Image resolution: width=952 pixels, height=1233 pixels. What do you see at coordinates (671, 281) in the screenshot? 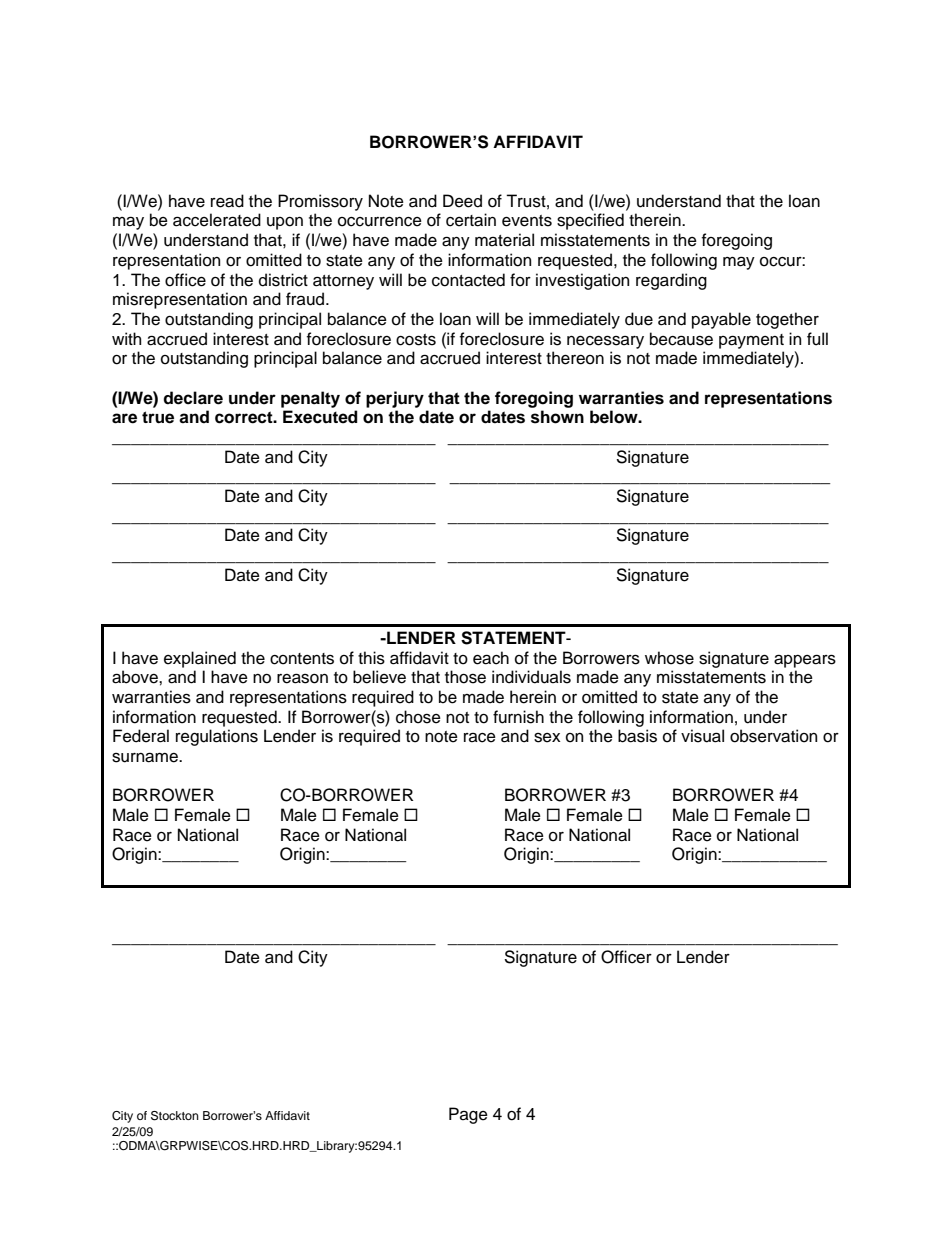
I see `regarding` at bounding box center [671, 281].
